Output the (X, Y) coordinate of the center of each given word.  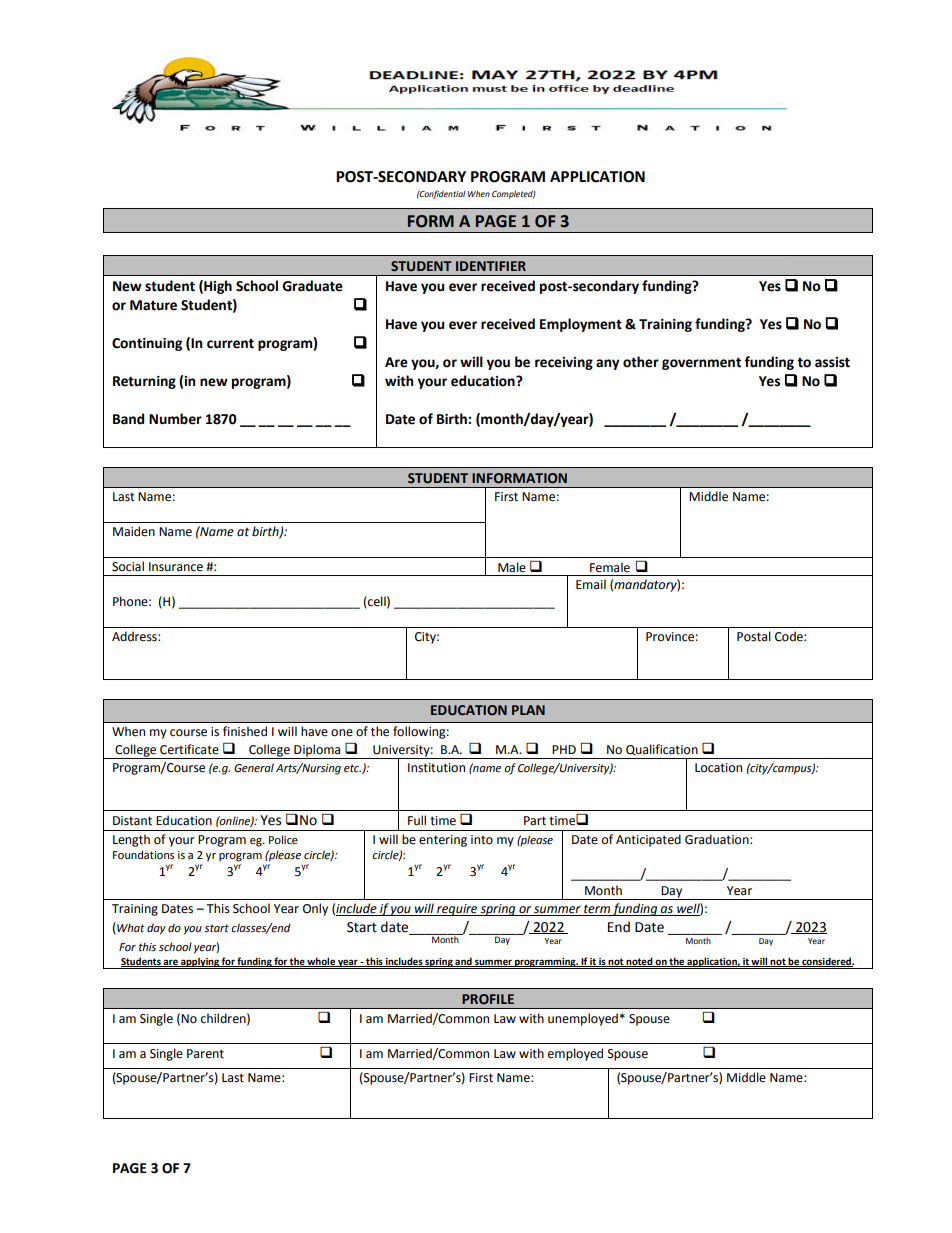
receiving (564, 363)
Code (790, 636)
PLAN (528, 710)
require (457, 910)
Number (175, 419)
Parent (205, 1054)
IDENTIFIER (491, 266)
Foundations (143, 854)
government (701, 363)
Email (591, 584)
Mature (153, 305)
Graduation (718, 839)
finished (245, 731)
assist (832, 362)
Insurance (176, 567)
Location (718, 768)
